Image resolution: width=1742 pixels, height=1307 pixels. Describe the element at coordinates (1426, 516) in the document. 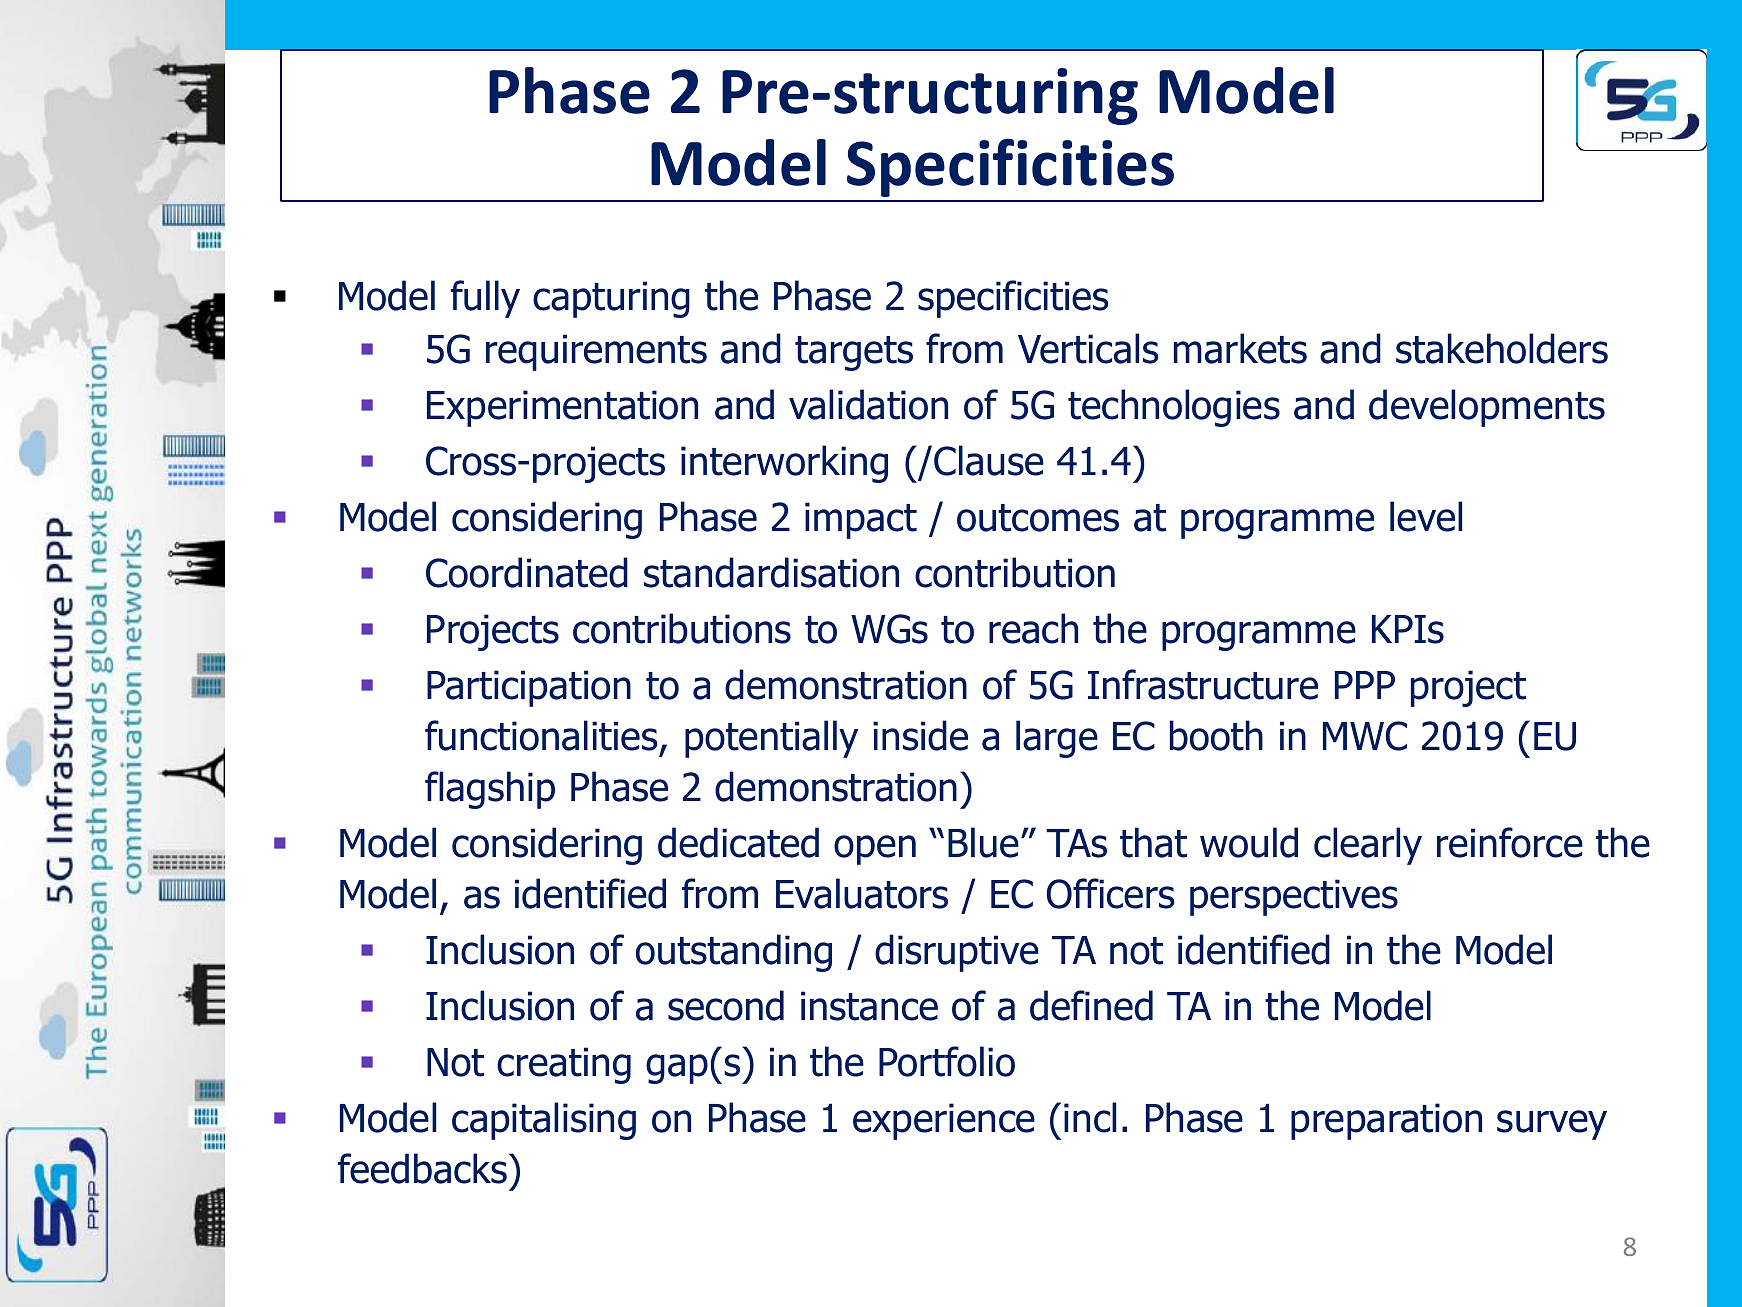

I see `level` at that location.
